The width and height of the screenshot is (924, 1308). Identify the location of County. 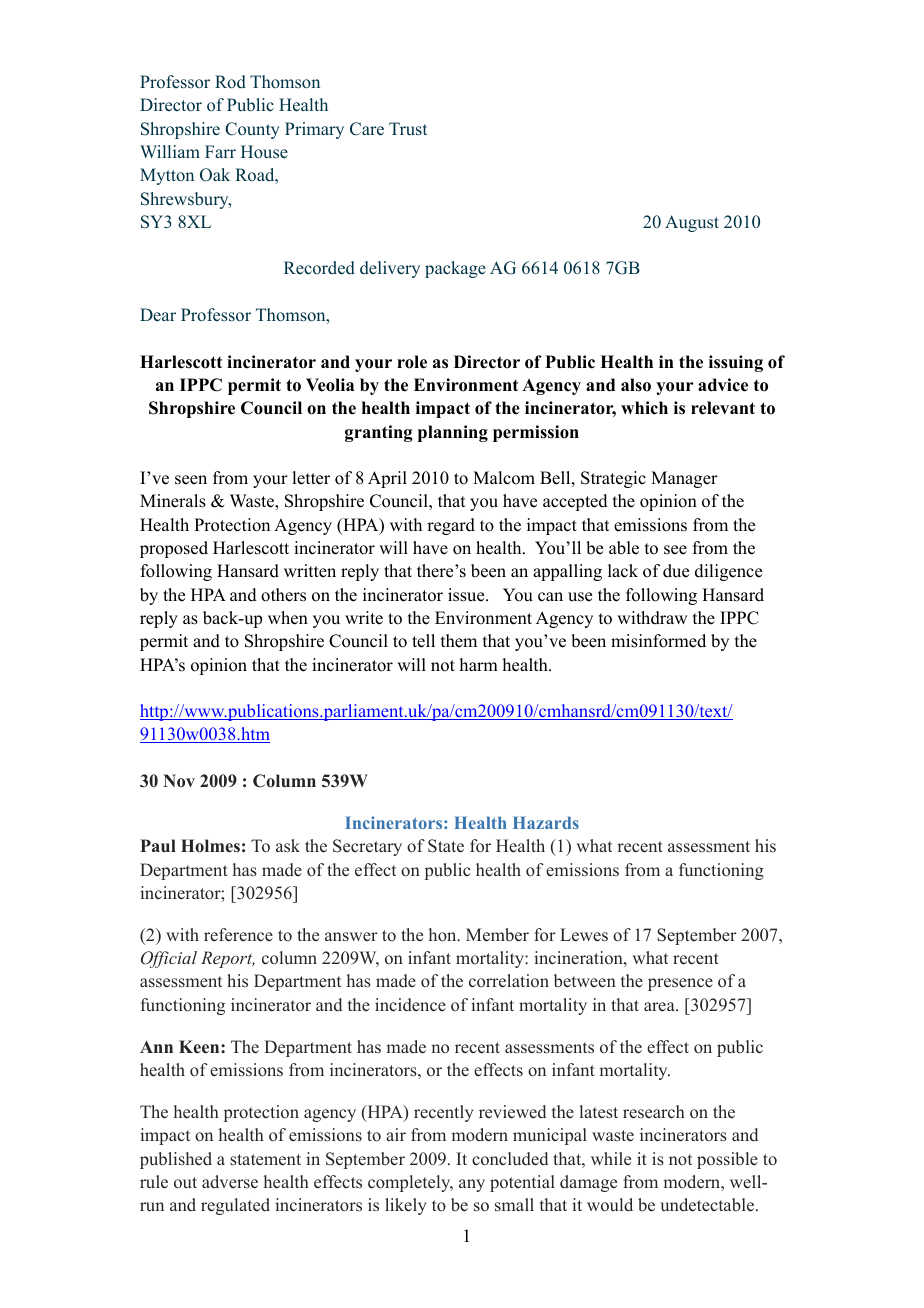
(252, 130).
